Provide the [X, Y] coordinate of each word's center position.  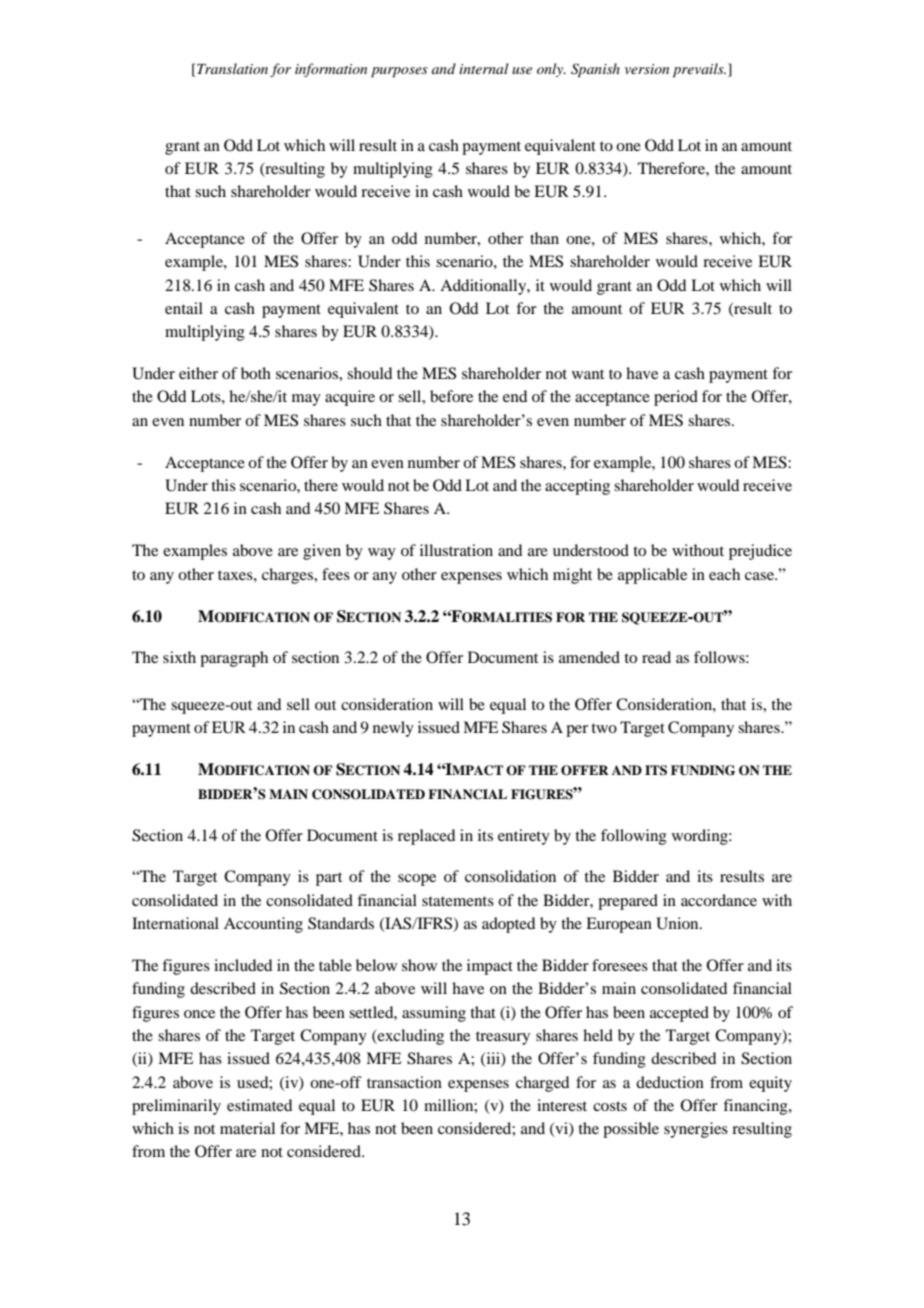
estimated [259, 1105]
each [724, 574]
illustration [456, 550]
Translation [232, 68]
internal [483, 68]
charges [289, 576]
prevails [699, 70]
